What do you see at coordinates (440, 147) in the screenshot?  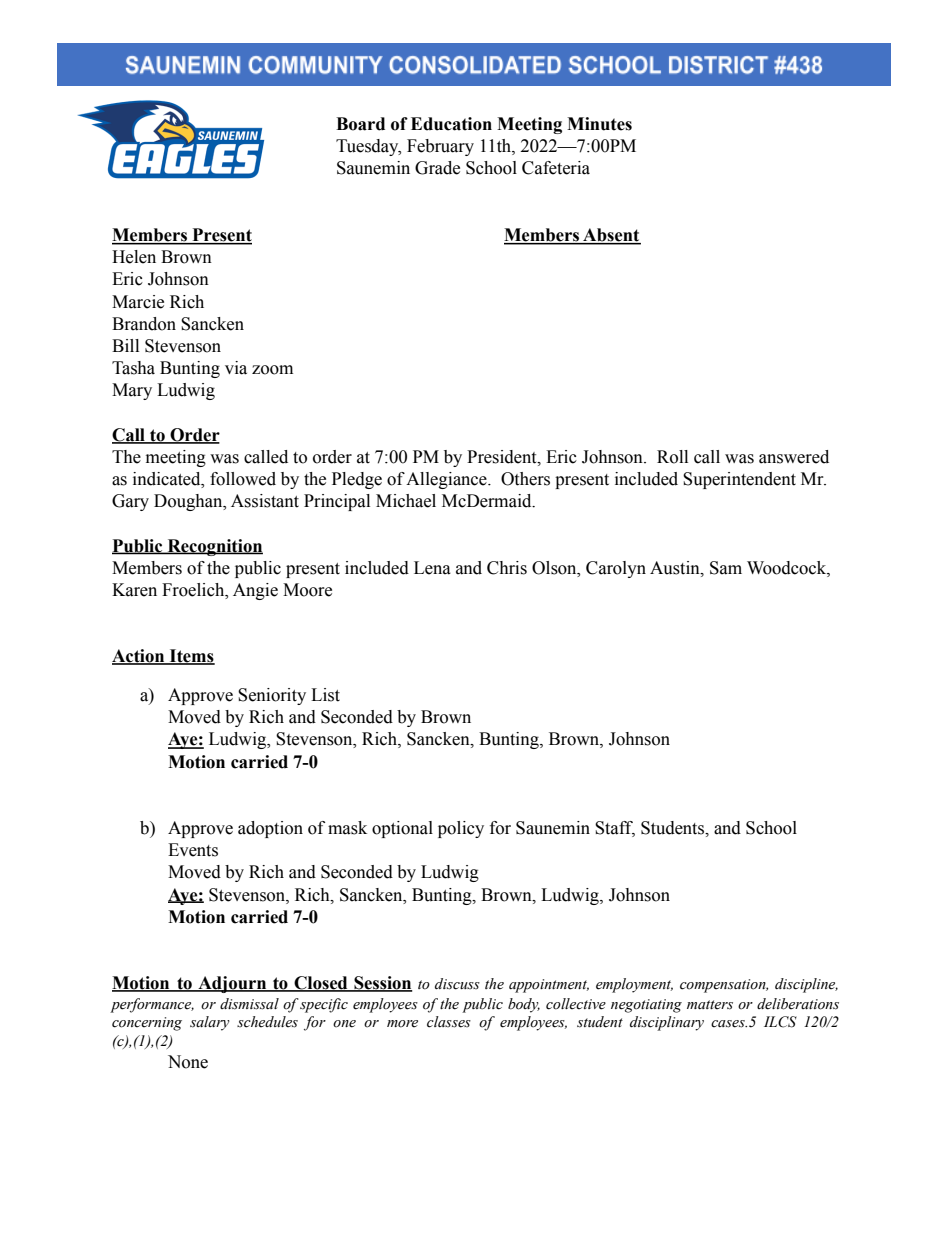 I see `February` at bounding box center [440, 147].
